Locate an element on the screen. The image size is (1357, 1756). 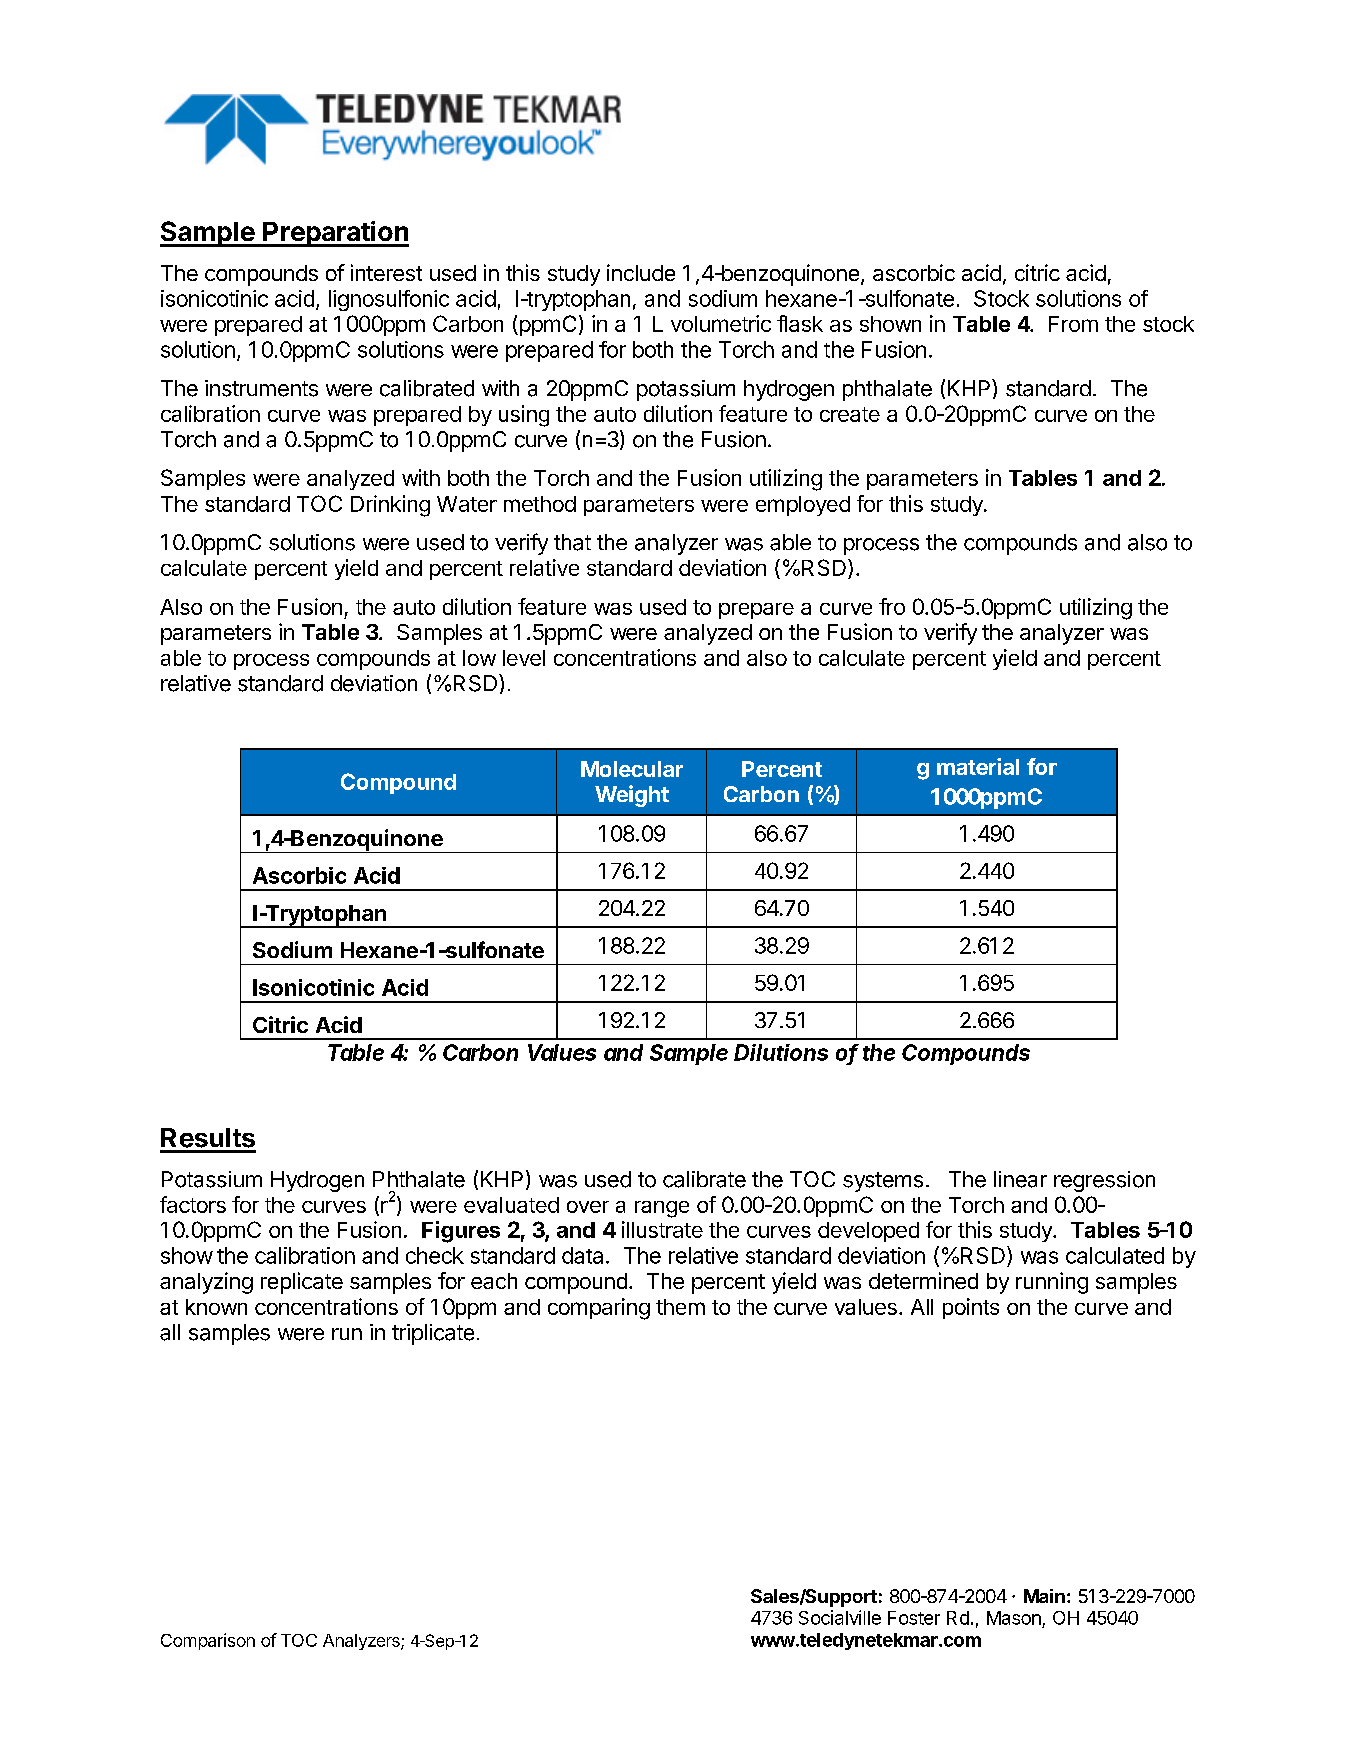
Preparation is located at coordinates (335, 234).
